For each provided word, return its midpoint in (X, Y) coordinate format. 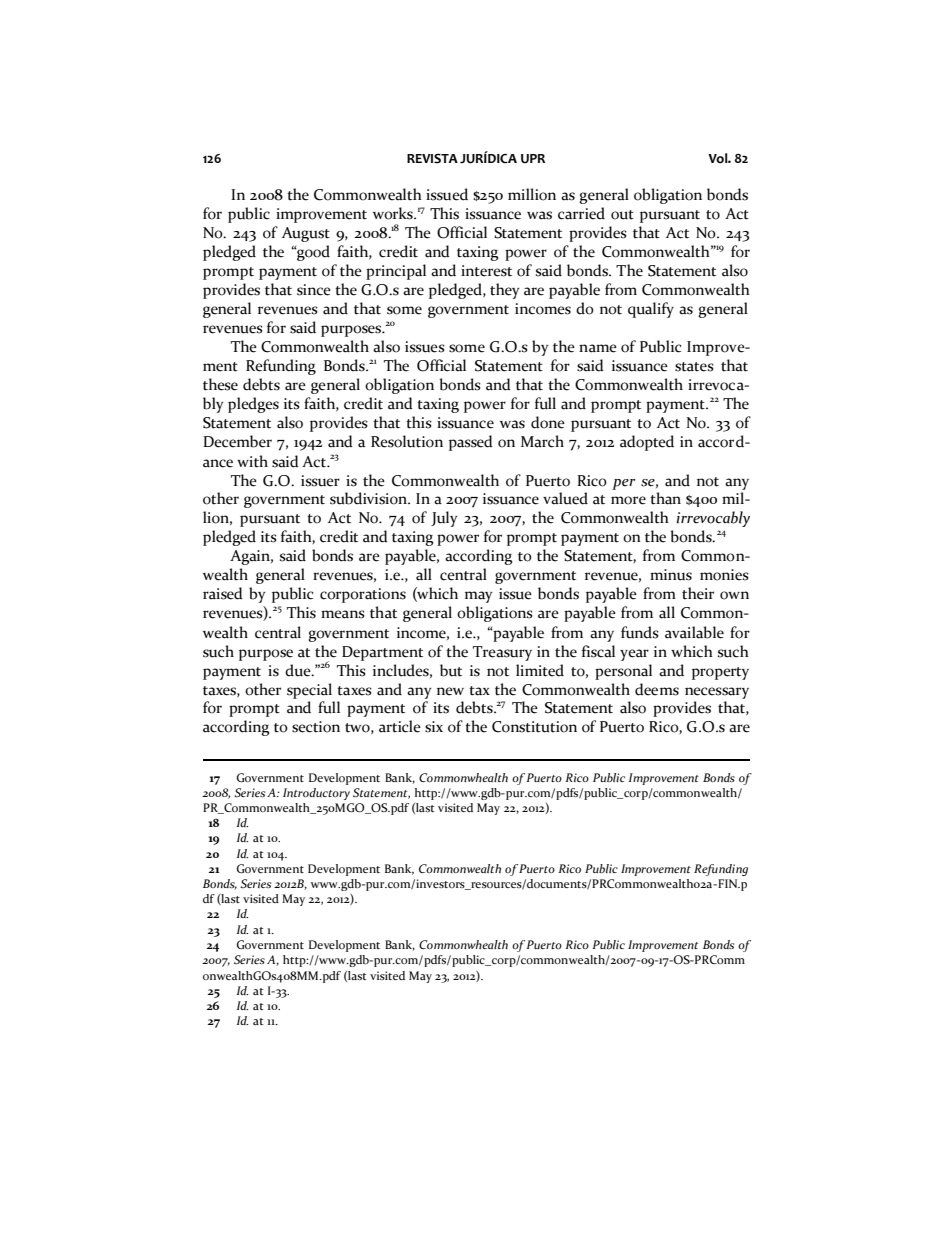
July (444, 519)
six (434, 727)
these (220, 384)
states (694, 367)
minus (671, 575)
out (622, 215)
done (548, 422)
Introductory (316, 794)
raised (223, 593)
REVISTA (432, 158)
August (306, 234)
